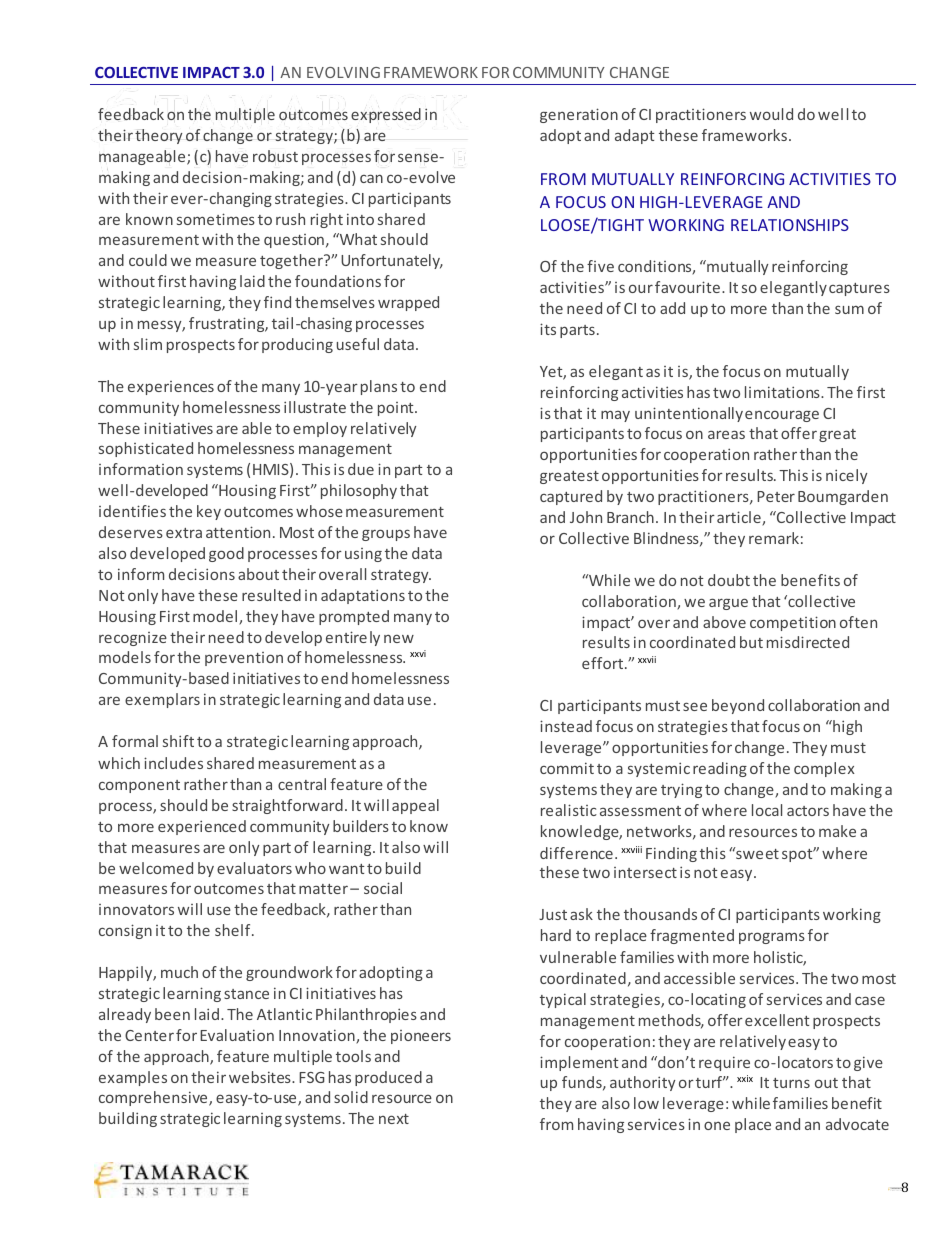 The height and width of the screenshot is (1233, 952). Describe the element at coordinates (408, 303) in the screenshot. I see `wrapped` at that location.
